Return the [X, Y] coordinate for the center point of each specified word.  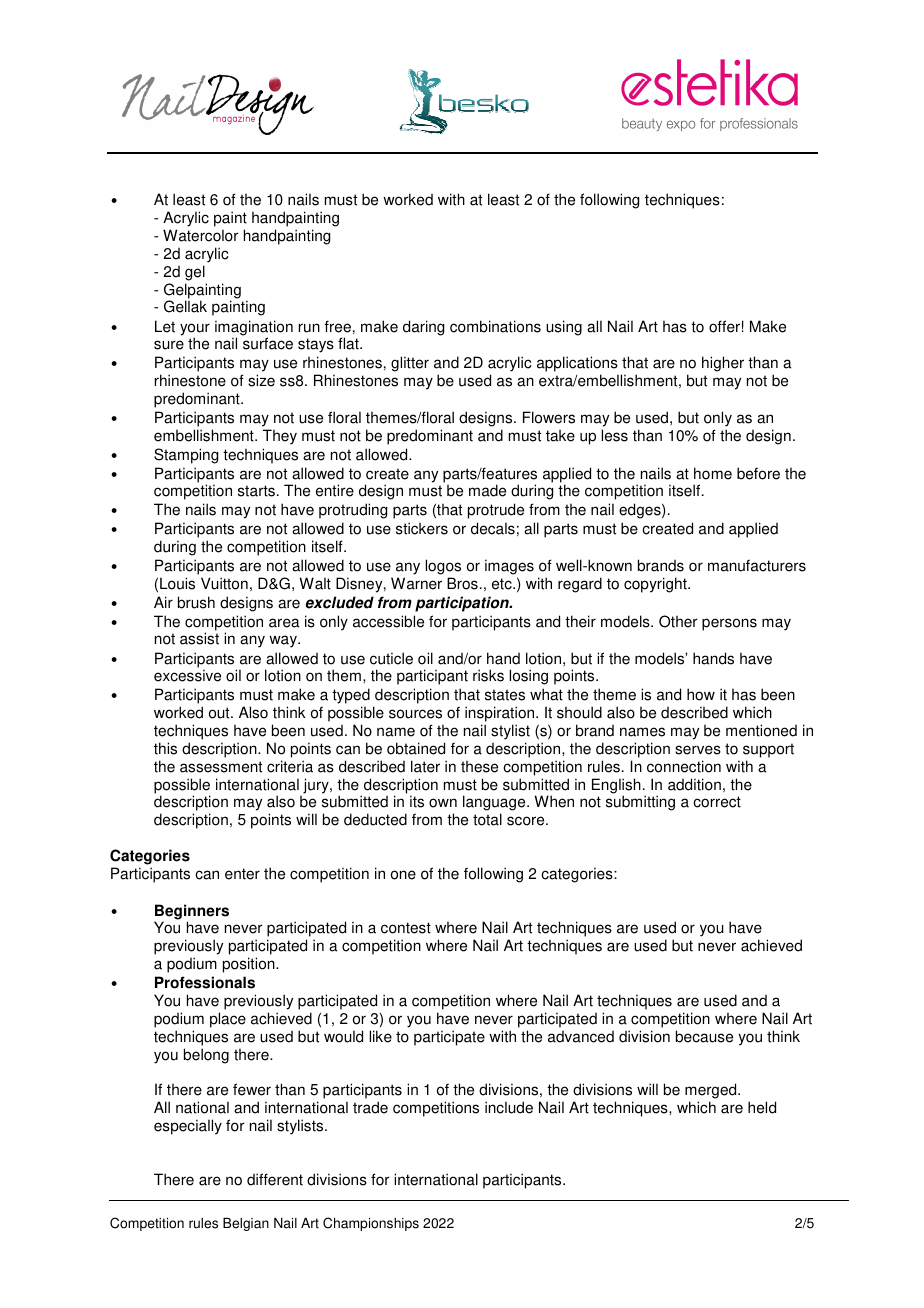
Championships [371, 1224]
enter [242, 874]
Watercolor [201, 235]
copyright [656, 585]
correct [717, 802]
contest [406, 928]
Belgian [246, 1224]
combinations [495, 326]
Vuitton [224, 583]
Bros [462, 583]
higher [723, 364]
